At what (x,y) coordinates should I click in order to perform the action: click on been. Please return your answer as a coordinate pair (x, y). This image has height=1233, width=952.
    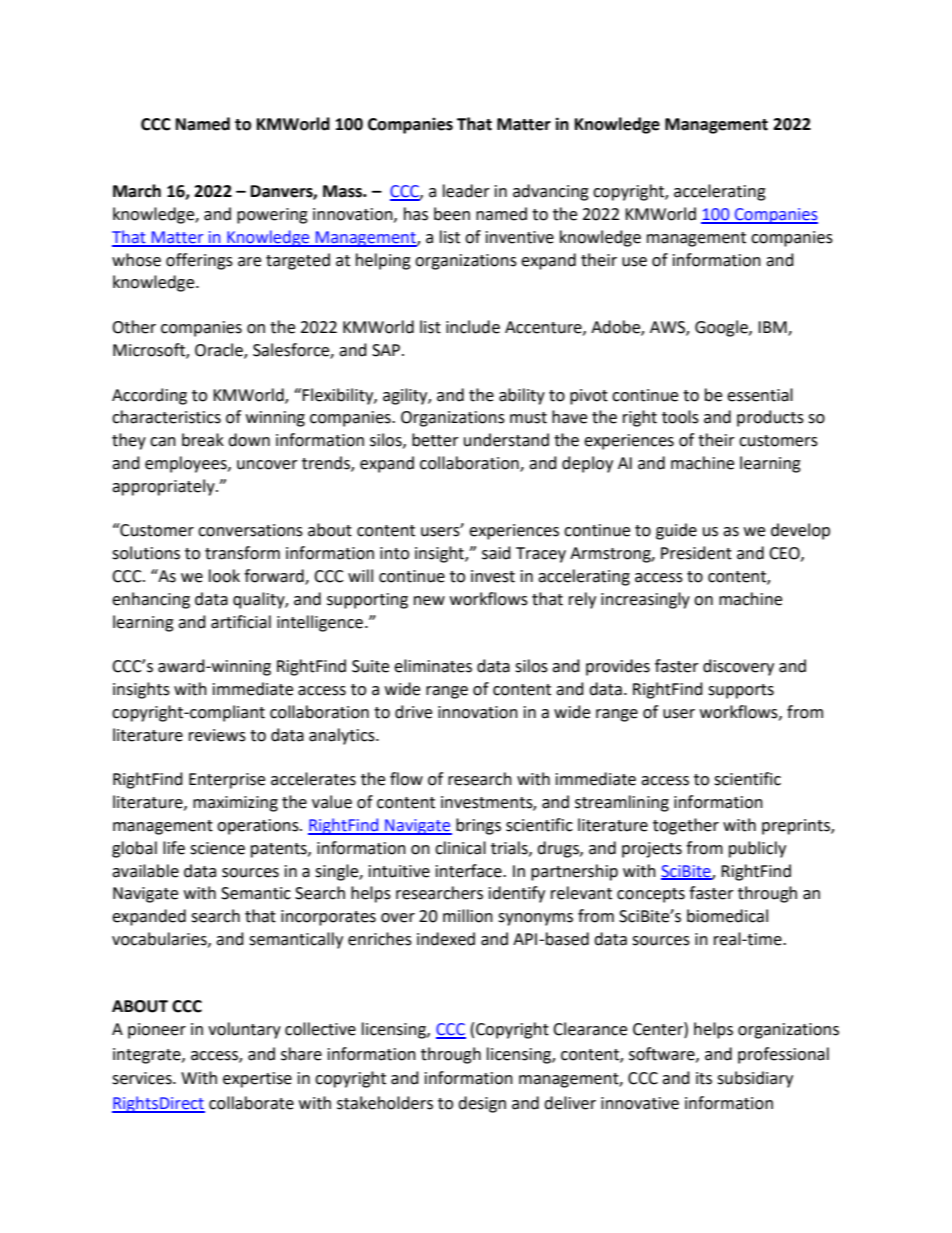
    Looking at the image, I should click on (452, 214).
